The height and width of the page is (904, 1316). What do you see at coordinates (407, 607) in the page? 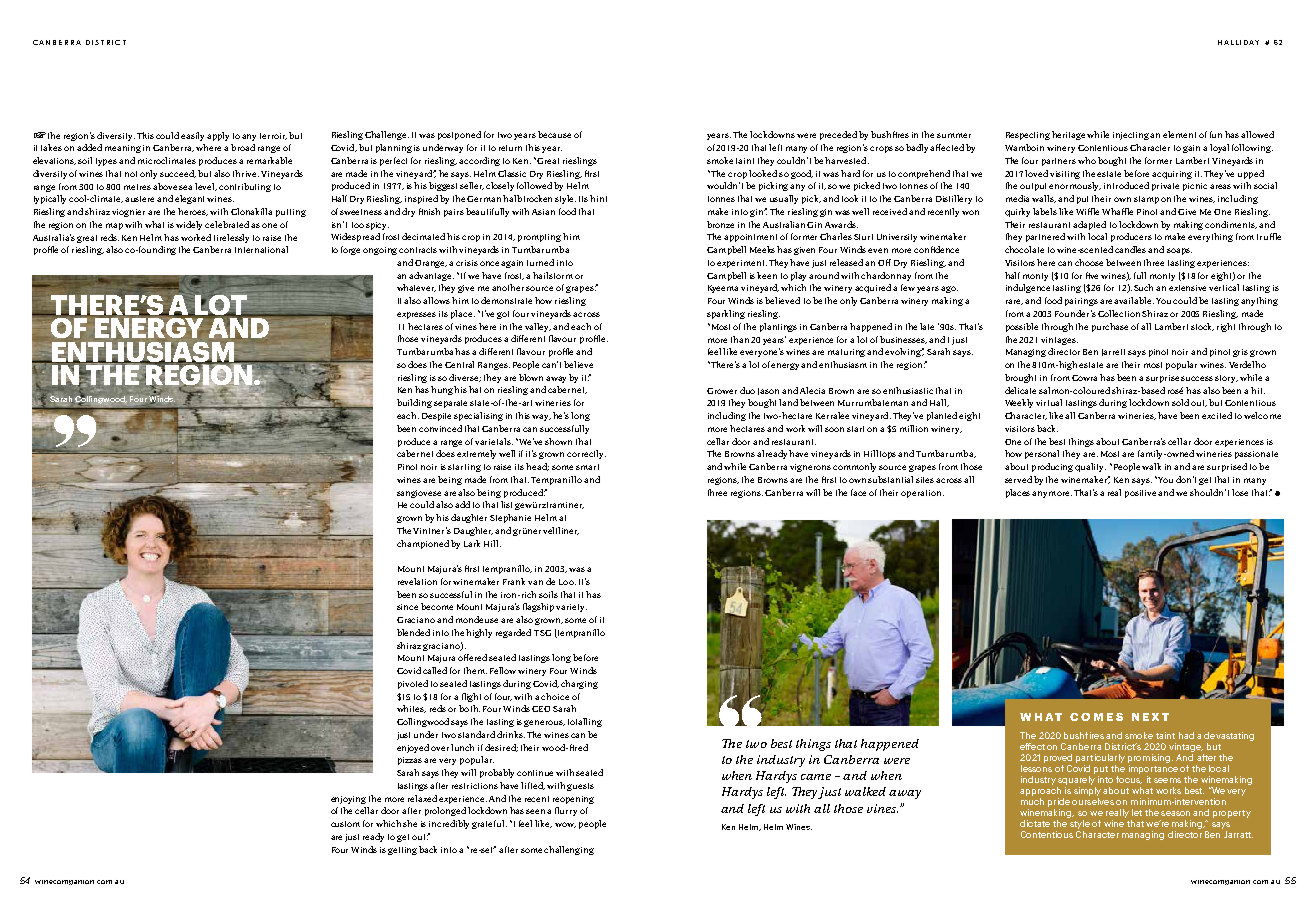
I see `since` at bounding box center [407, 607].
